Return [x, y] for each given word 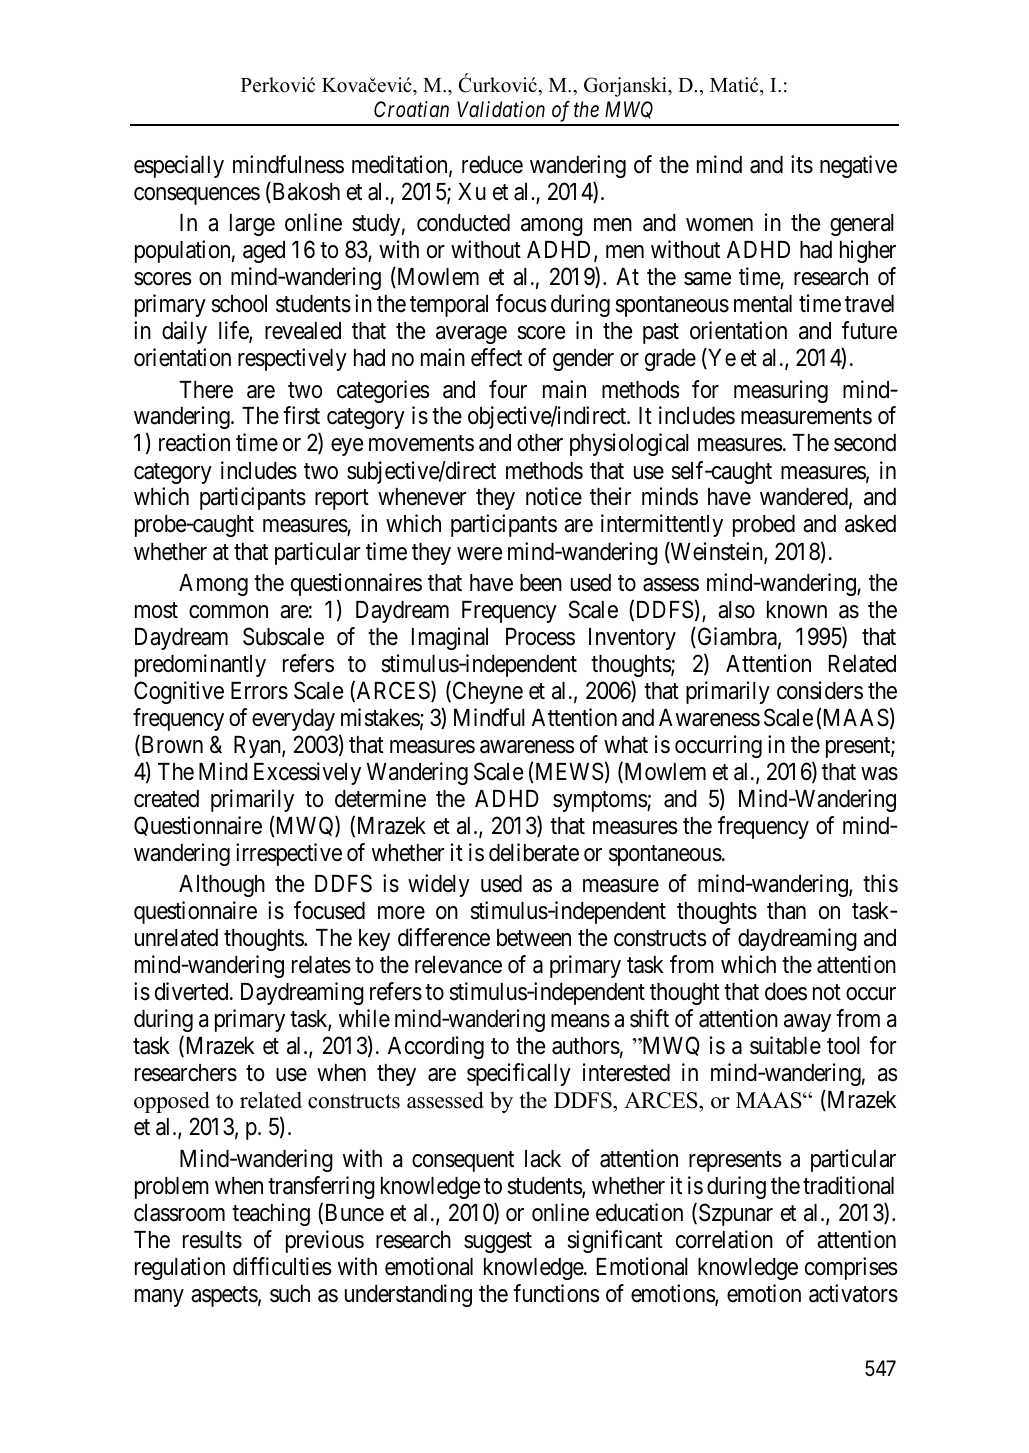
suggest [498, 1242]
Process [540, 637]
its [802, 164]
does [786, 992]
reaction [194, 442]
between [534, 938]
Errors [259, 691]
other [540, 443]
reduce [492, 165]
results [212, 1240]
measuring [781, 391]
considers [820, 690]
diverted [193, 991]
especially [179, 166]
